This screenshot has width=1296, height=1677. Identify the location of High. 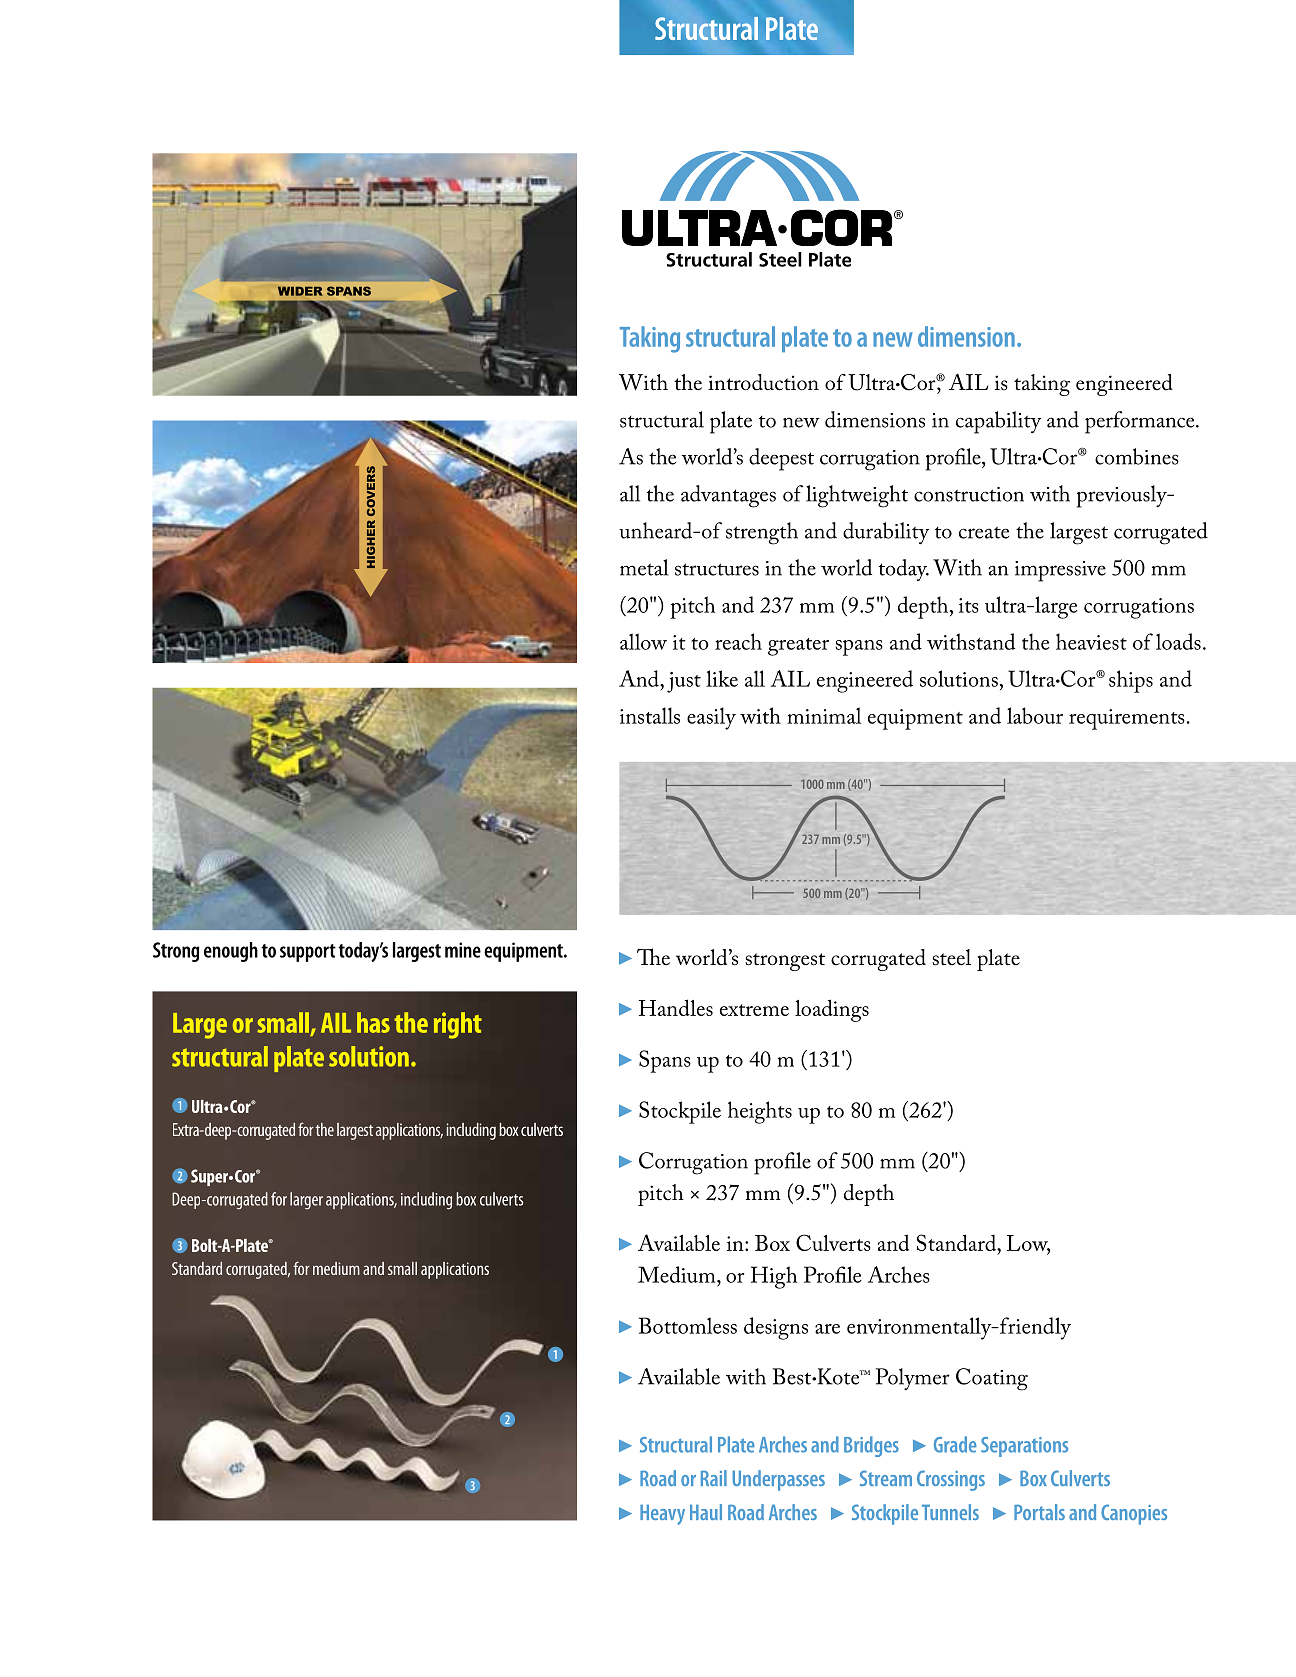
(774, 1277).
